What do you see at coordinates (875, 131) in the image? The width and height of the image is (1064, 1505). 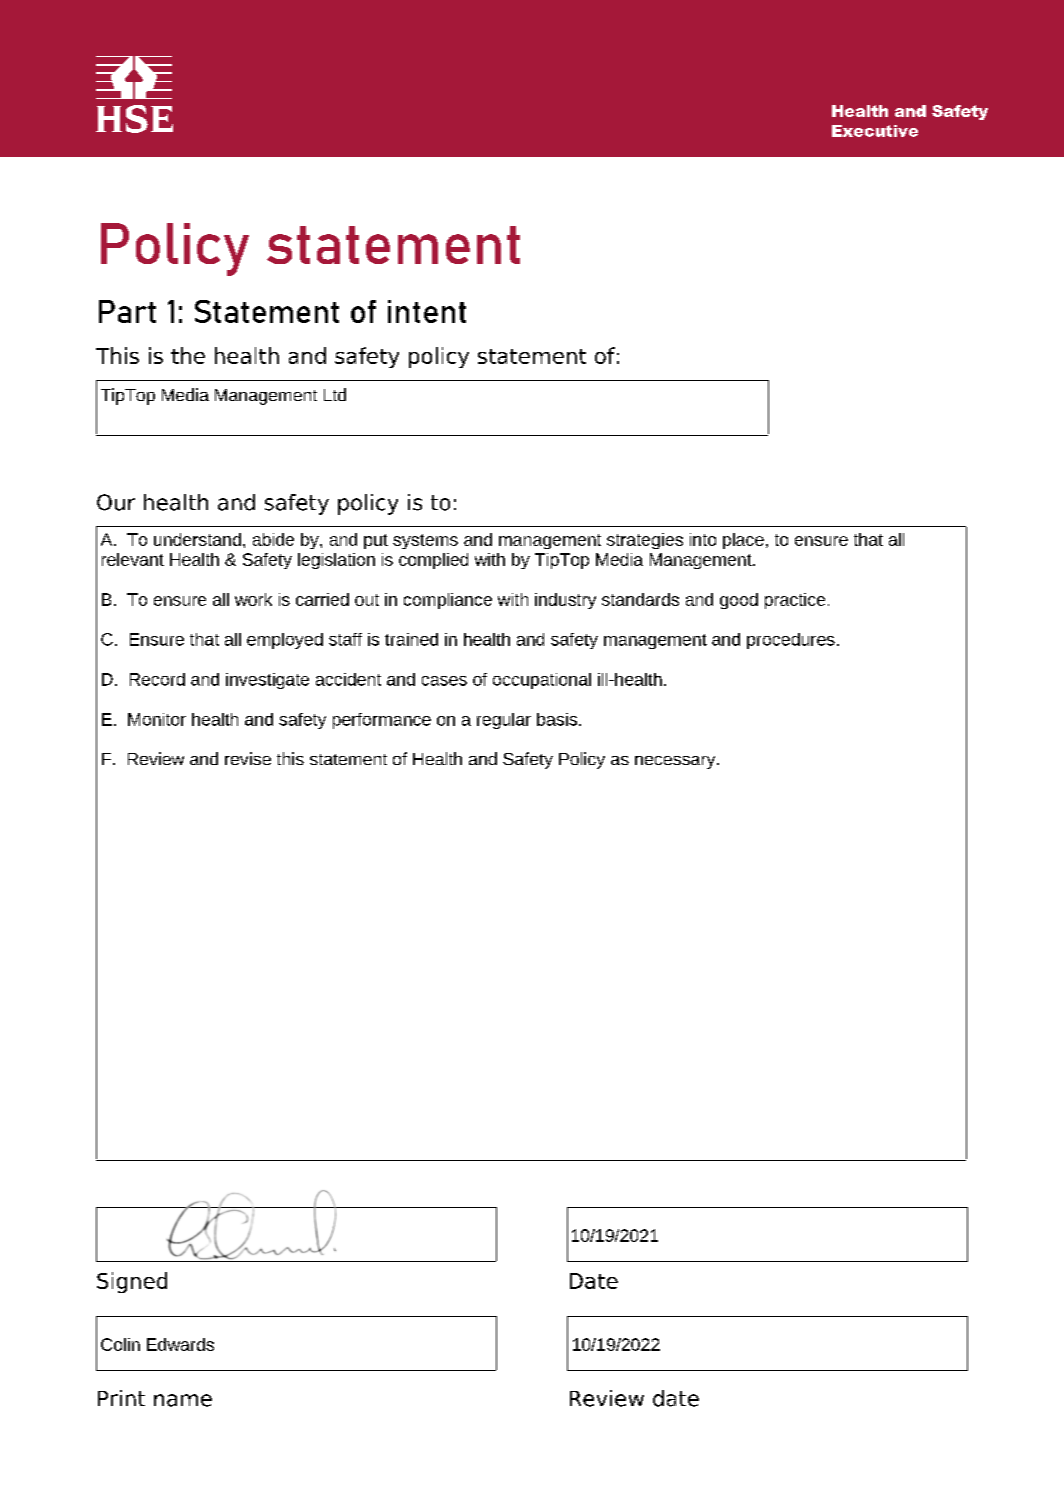 I see `Executive` at bounding box center [875, 131].
